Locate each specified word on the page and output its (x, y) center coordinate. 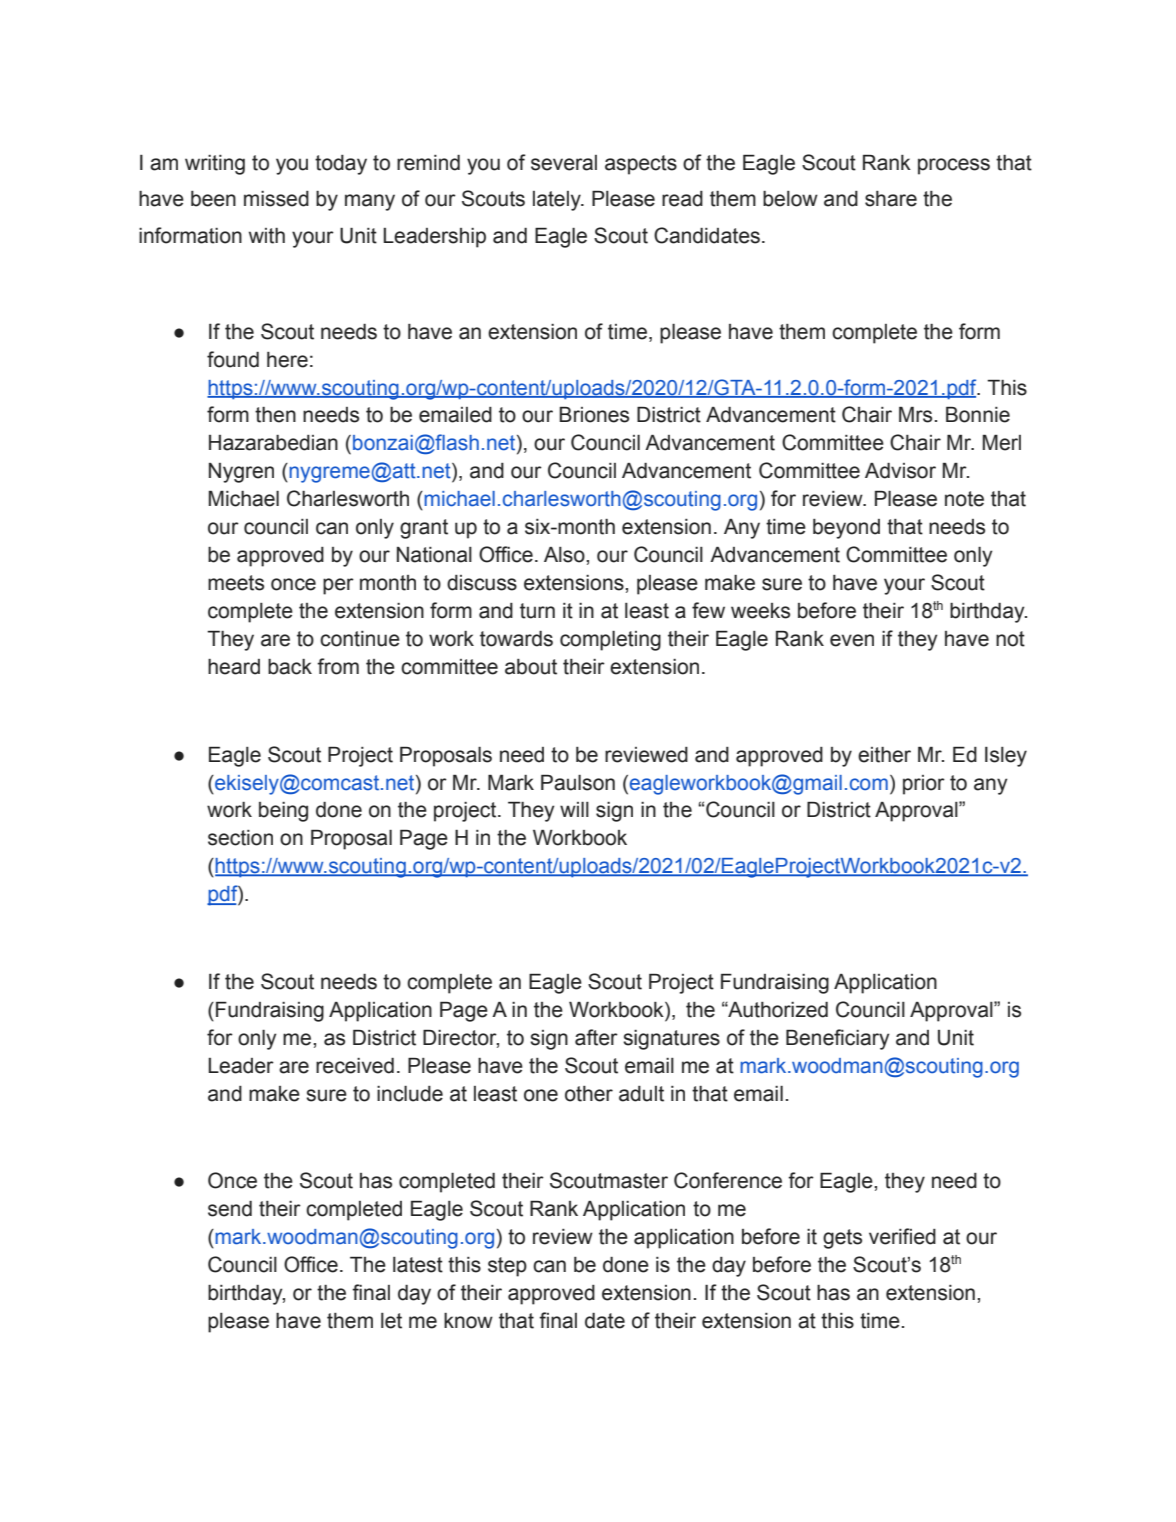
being (283, 812)
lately (558, 201)
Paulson (578, 782)
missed (276, 199)
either (884, 755)
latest (418, 1265)
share (891, 199)
